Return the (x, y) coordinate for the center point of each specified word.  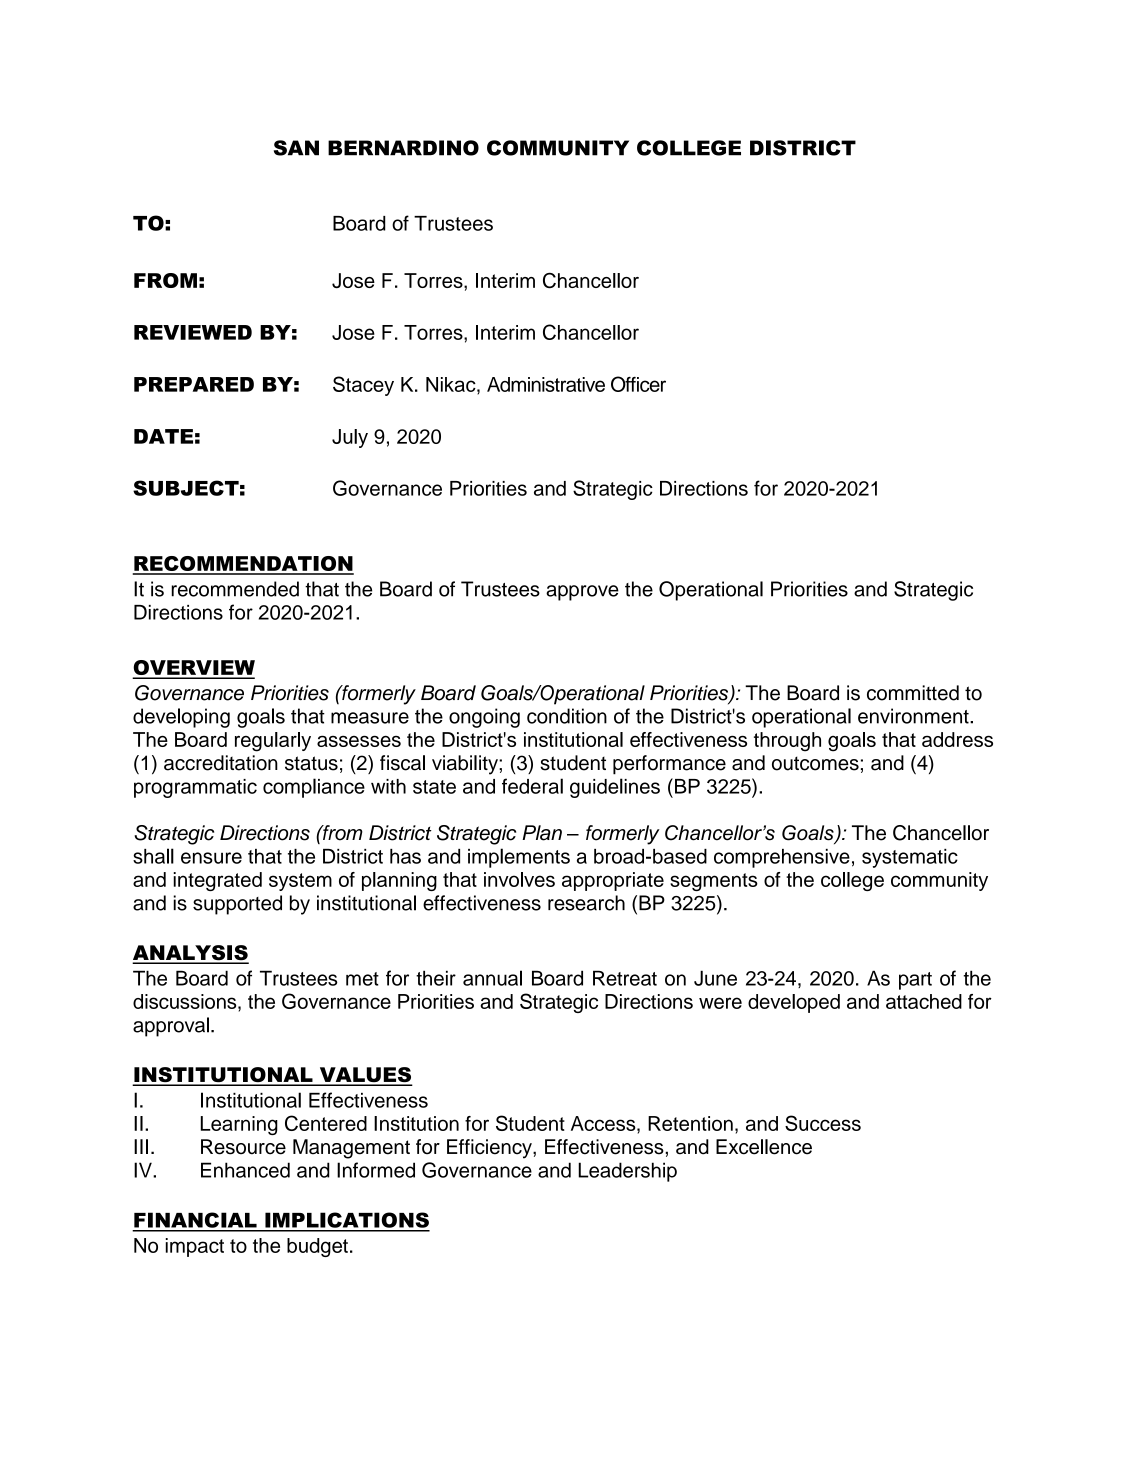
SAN (296, 148)
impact (195, 1247)
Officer (638, 384)
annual (492, 978)
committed (913, 693)
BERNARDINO (403, 148)
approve (582, 593)
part (915, 981)
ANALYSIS (191, 954)
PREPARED (194, 384)
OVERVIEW (194, 669)
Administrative (546, 384)
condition (567, 716)
